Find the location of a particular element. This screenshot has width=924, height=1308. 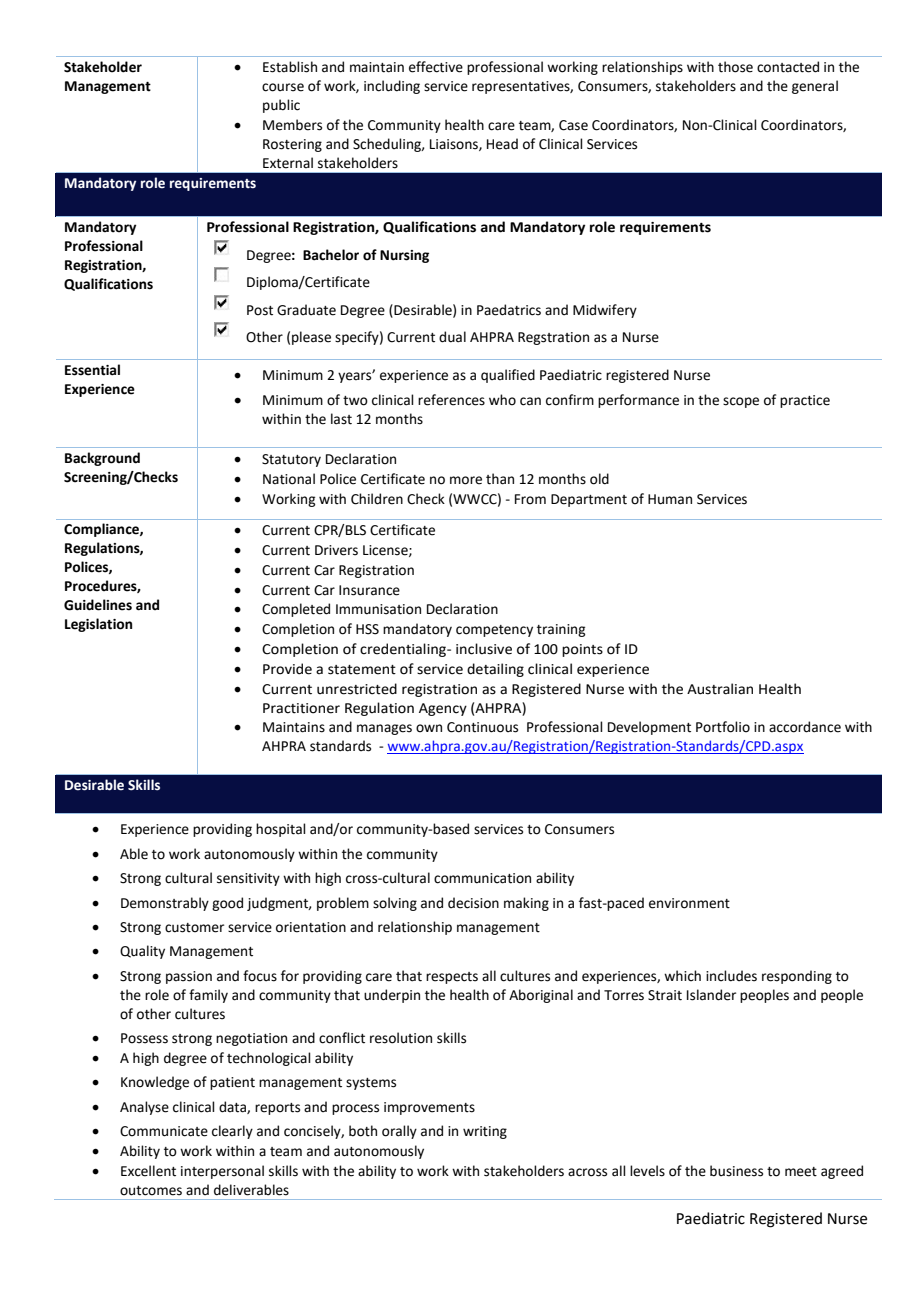

public is located at coordinates (281, 106).
